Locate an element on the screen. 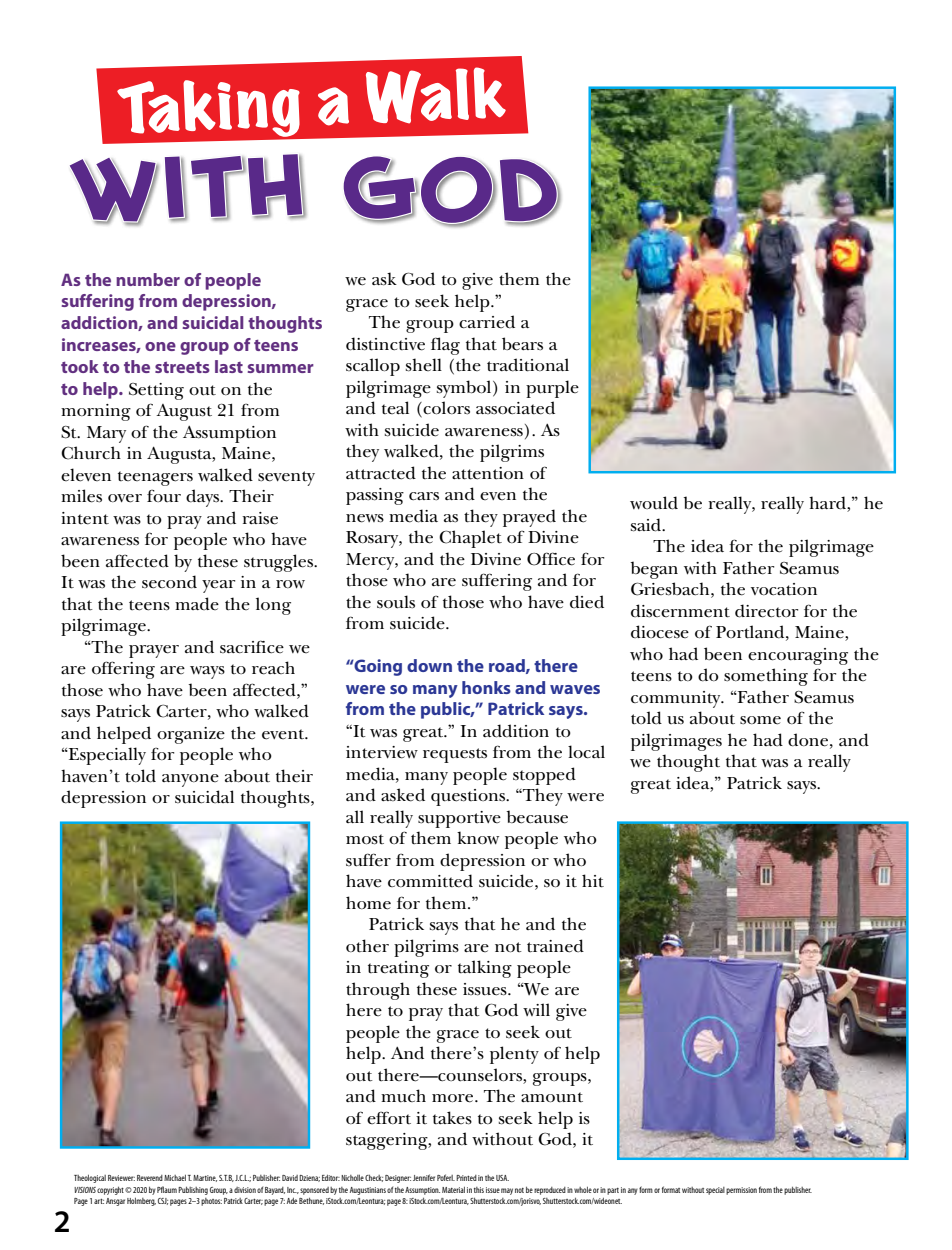 This screenshot has height=1250, width=952. other is located at coordinates (367, 946).
